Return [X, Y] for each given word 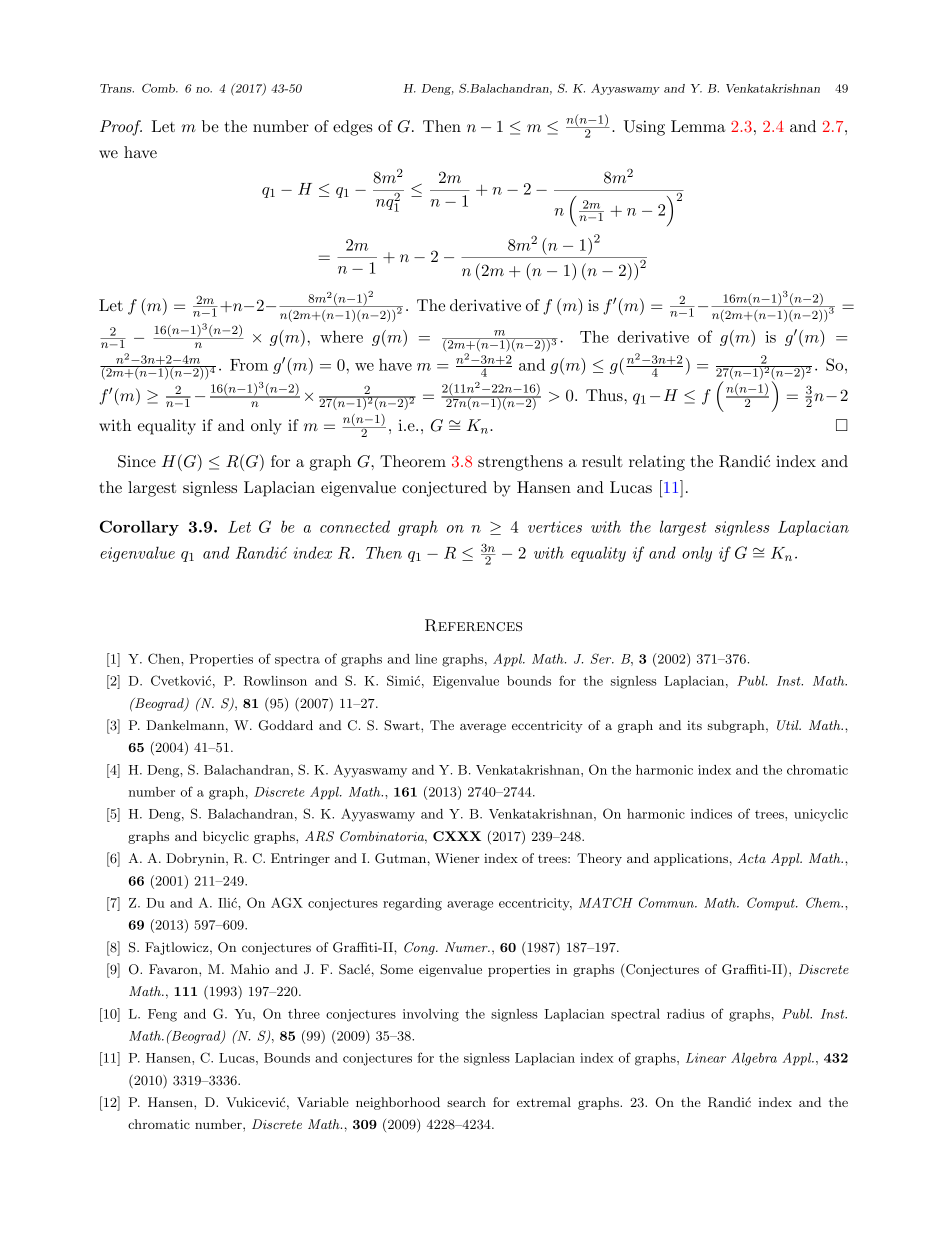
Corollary [139, 528]
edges [352, 128]
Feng [162, 1015]
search [466, 1102]
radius [686, 1014]
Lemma [698, 126]
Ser [602, 658]
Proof [121, 128]
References [473, 625]
